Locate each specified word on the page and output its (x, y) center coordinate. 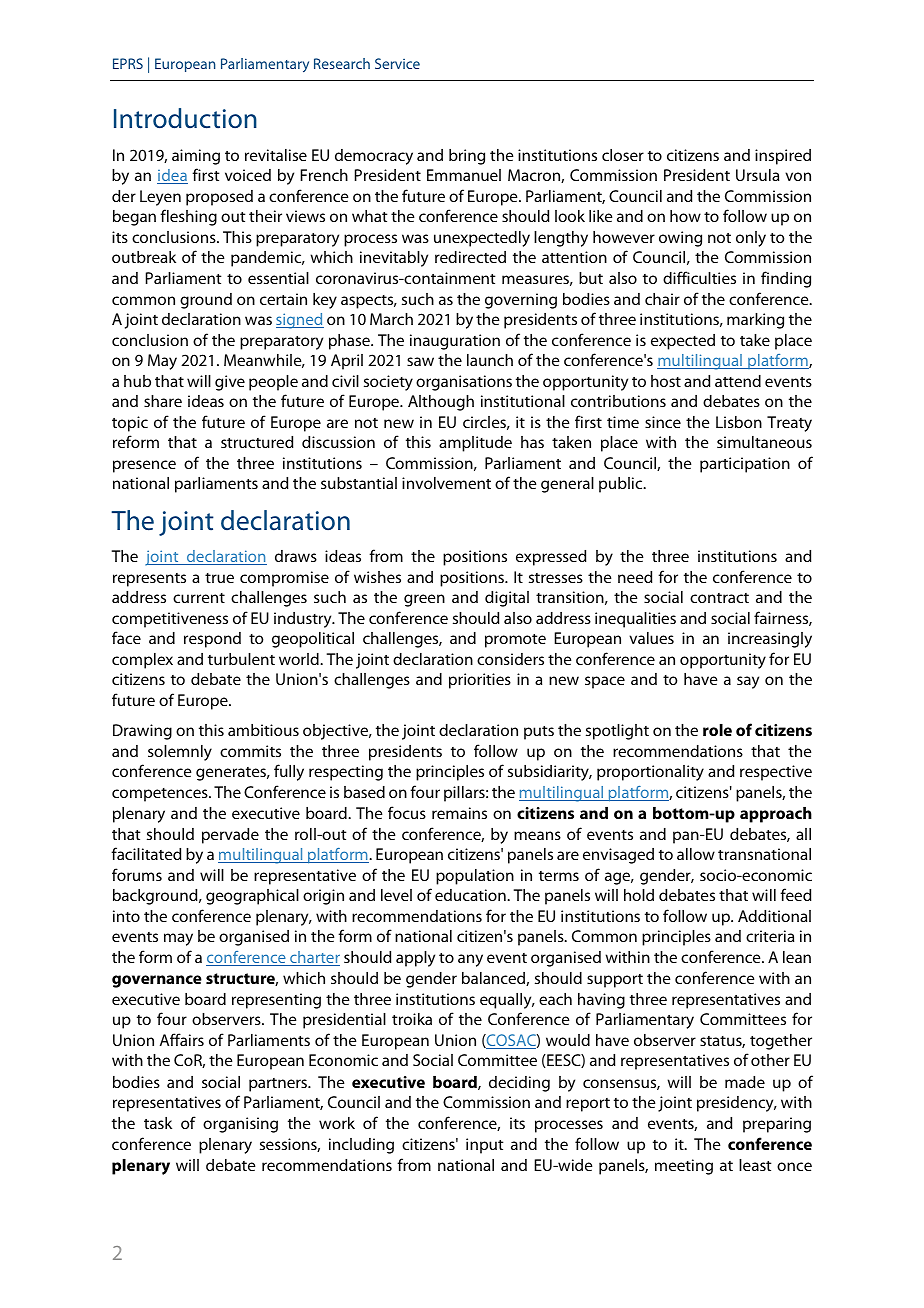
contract (719, 598)
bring (467, 157)
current (199, 598)
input (485, 1146)
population (475, 877)
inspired (783, 157)
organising (240, 1125)
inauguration (455, 342)
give (230, 383)
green (424, 600)
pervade (230, 836)
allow (696, 854)
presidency (736, 1104)
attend (738, 381)
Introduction (185, 118)
